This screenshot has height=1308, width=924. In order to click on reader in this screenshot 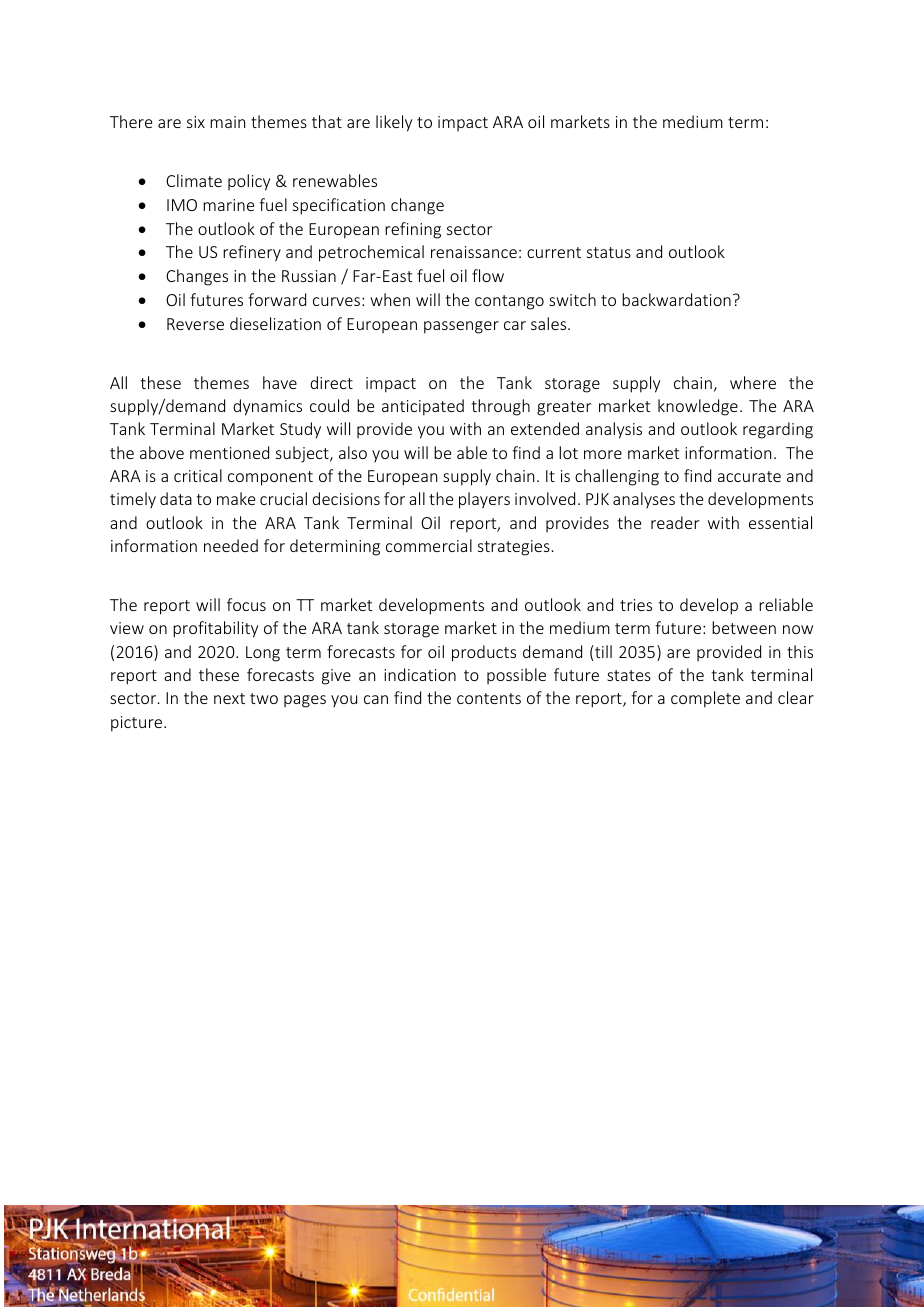, I will do `click(675, 522)`.
